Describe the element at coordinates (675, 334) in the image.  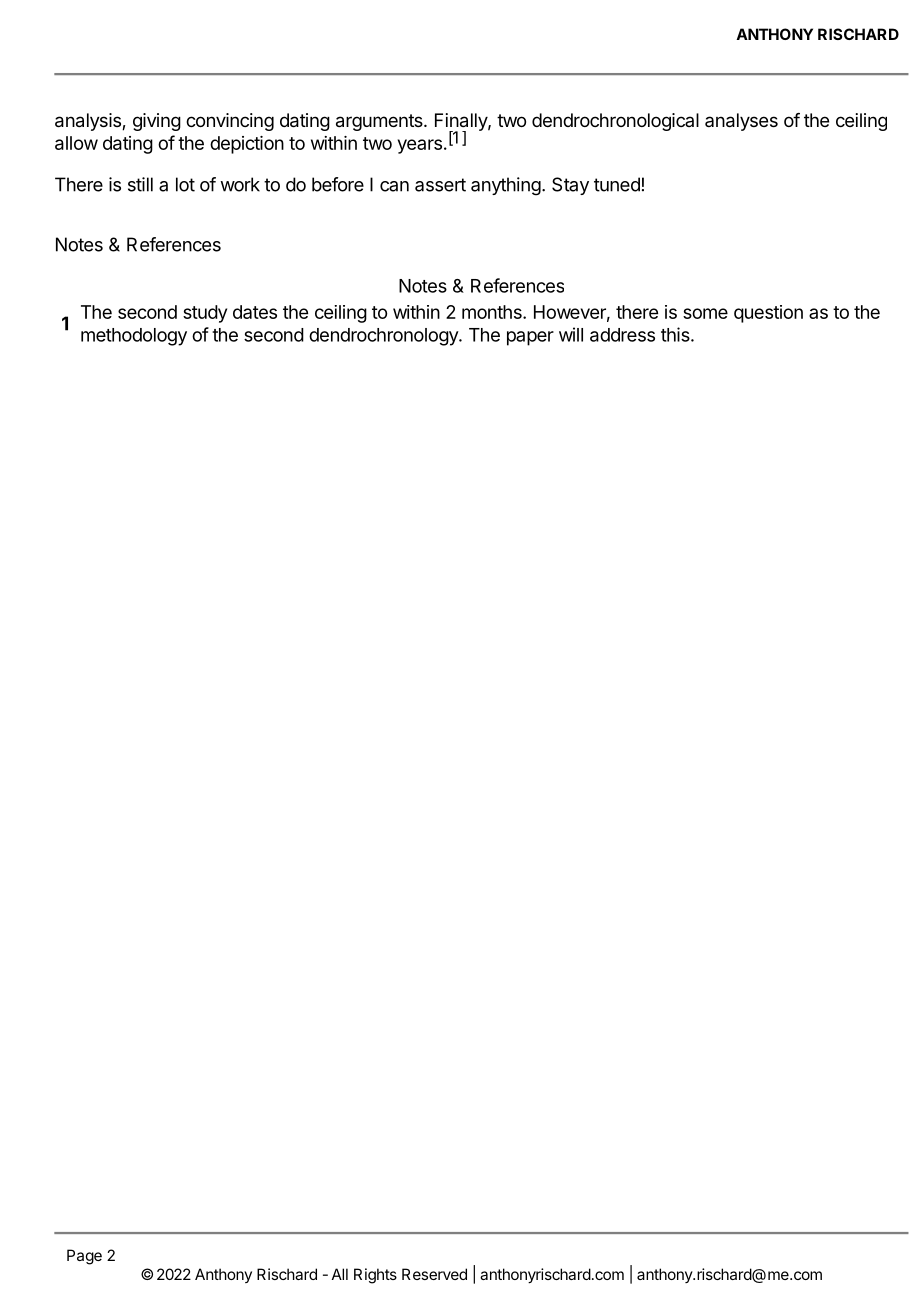
I see `this` at that location.
